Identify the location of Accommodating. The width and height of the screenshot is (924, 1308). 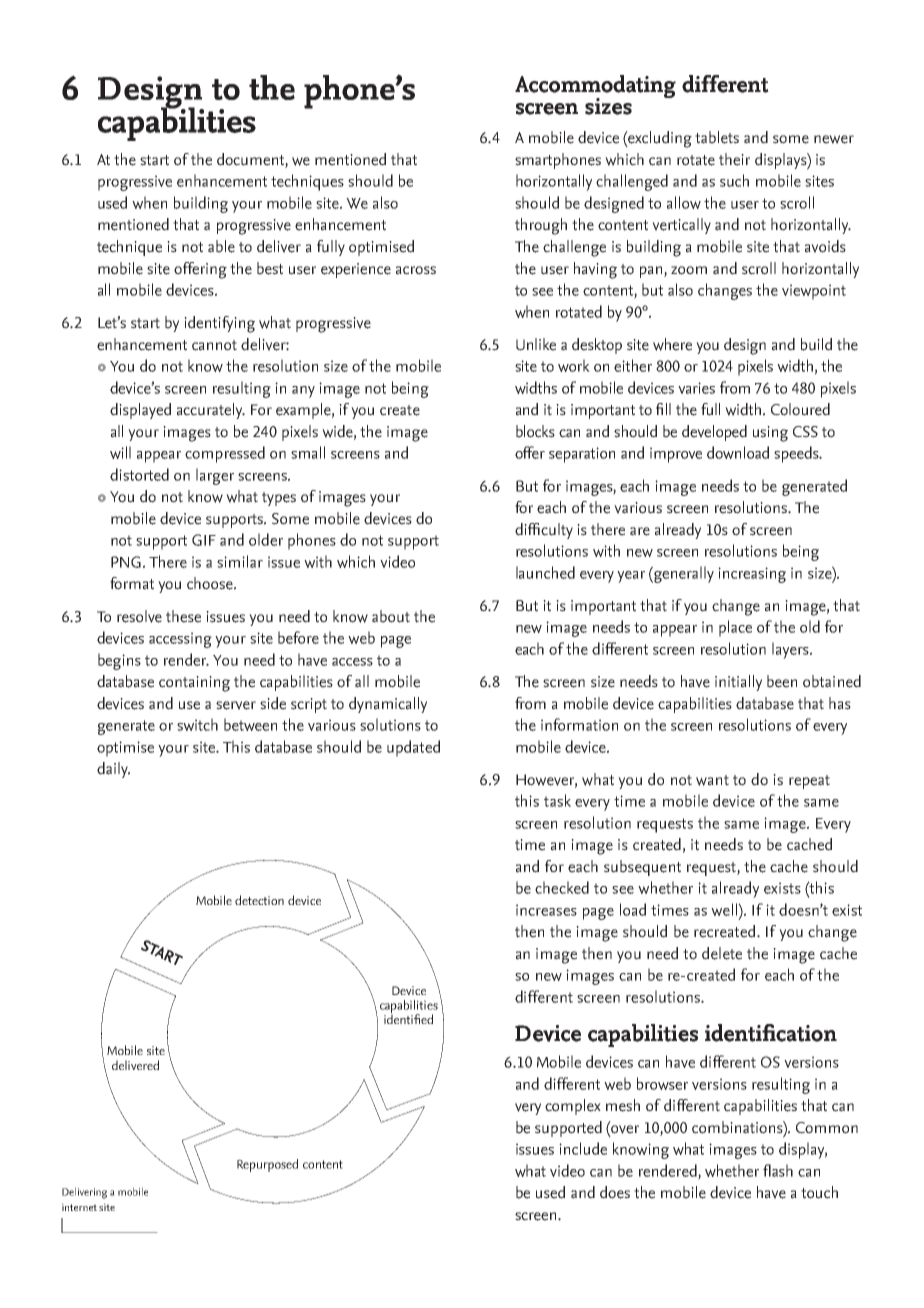
(595, 88).
